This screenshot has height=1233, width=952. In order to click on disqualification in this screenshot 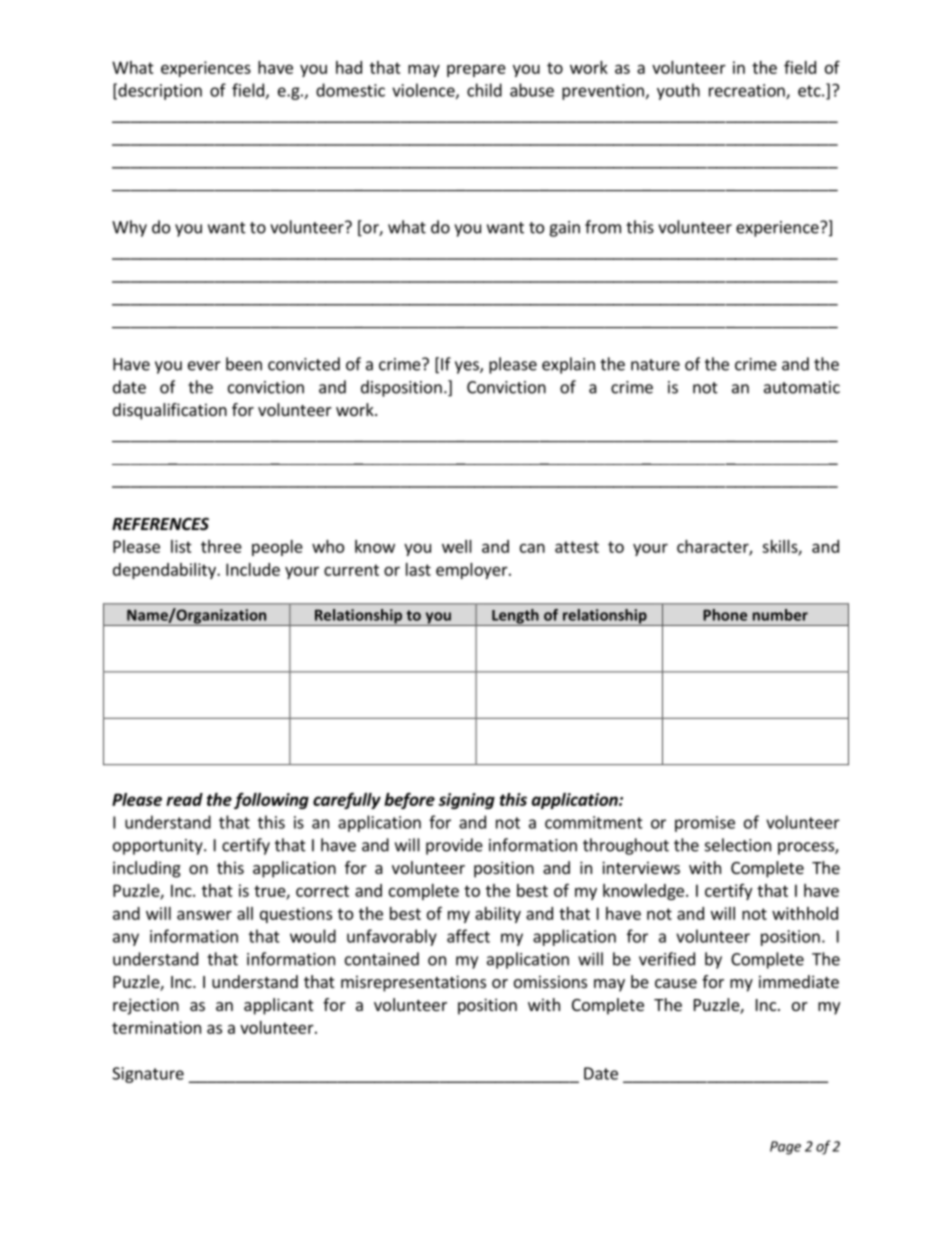, I will do `click(170, 411)`.
